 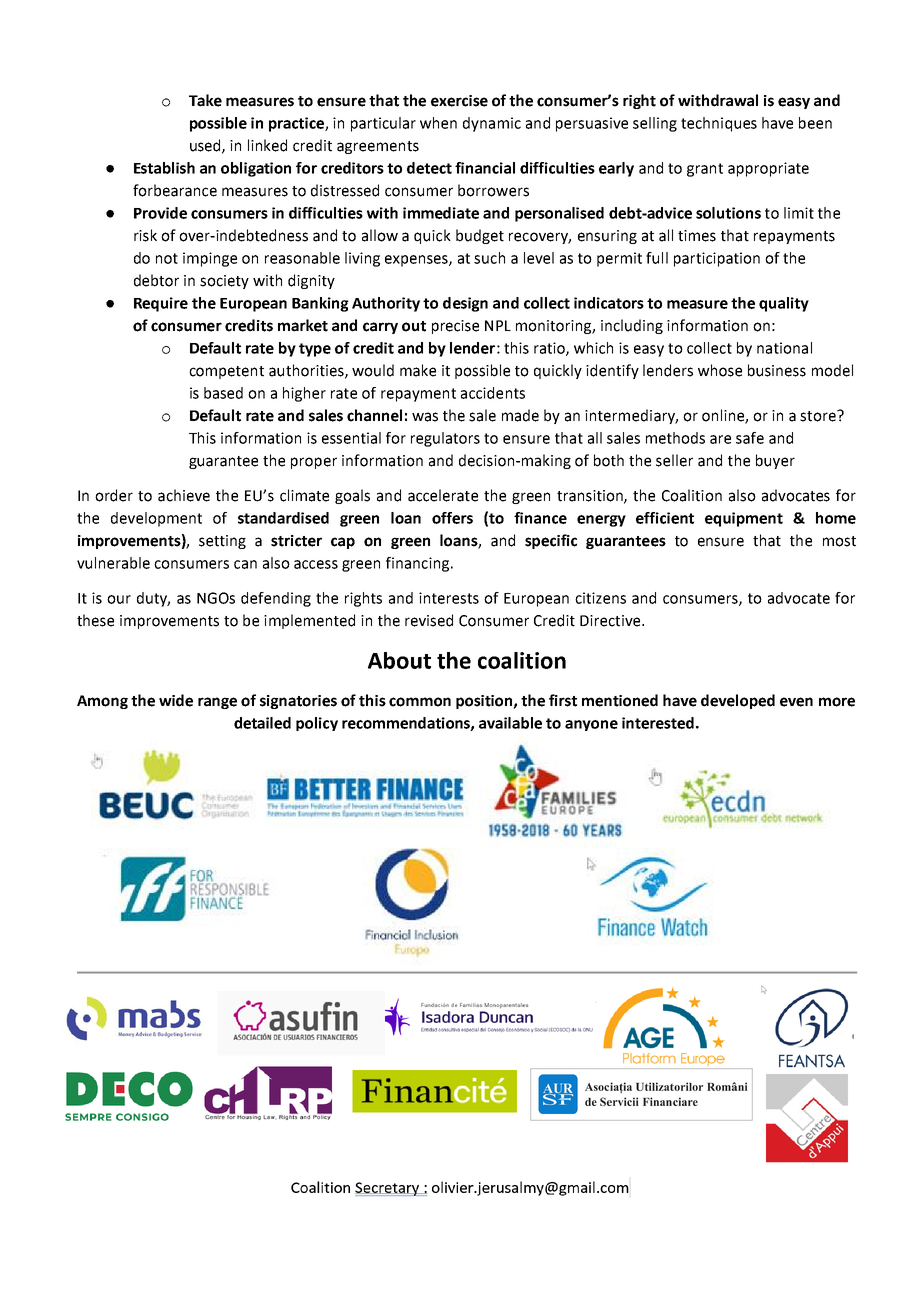 What do you see at coordinates (449, 598) in the screenshot?
I see `interests` at bounding box center [449, 598].
